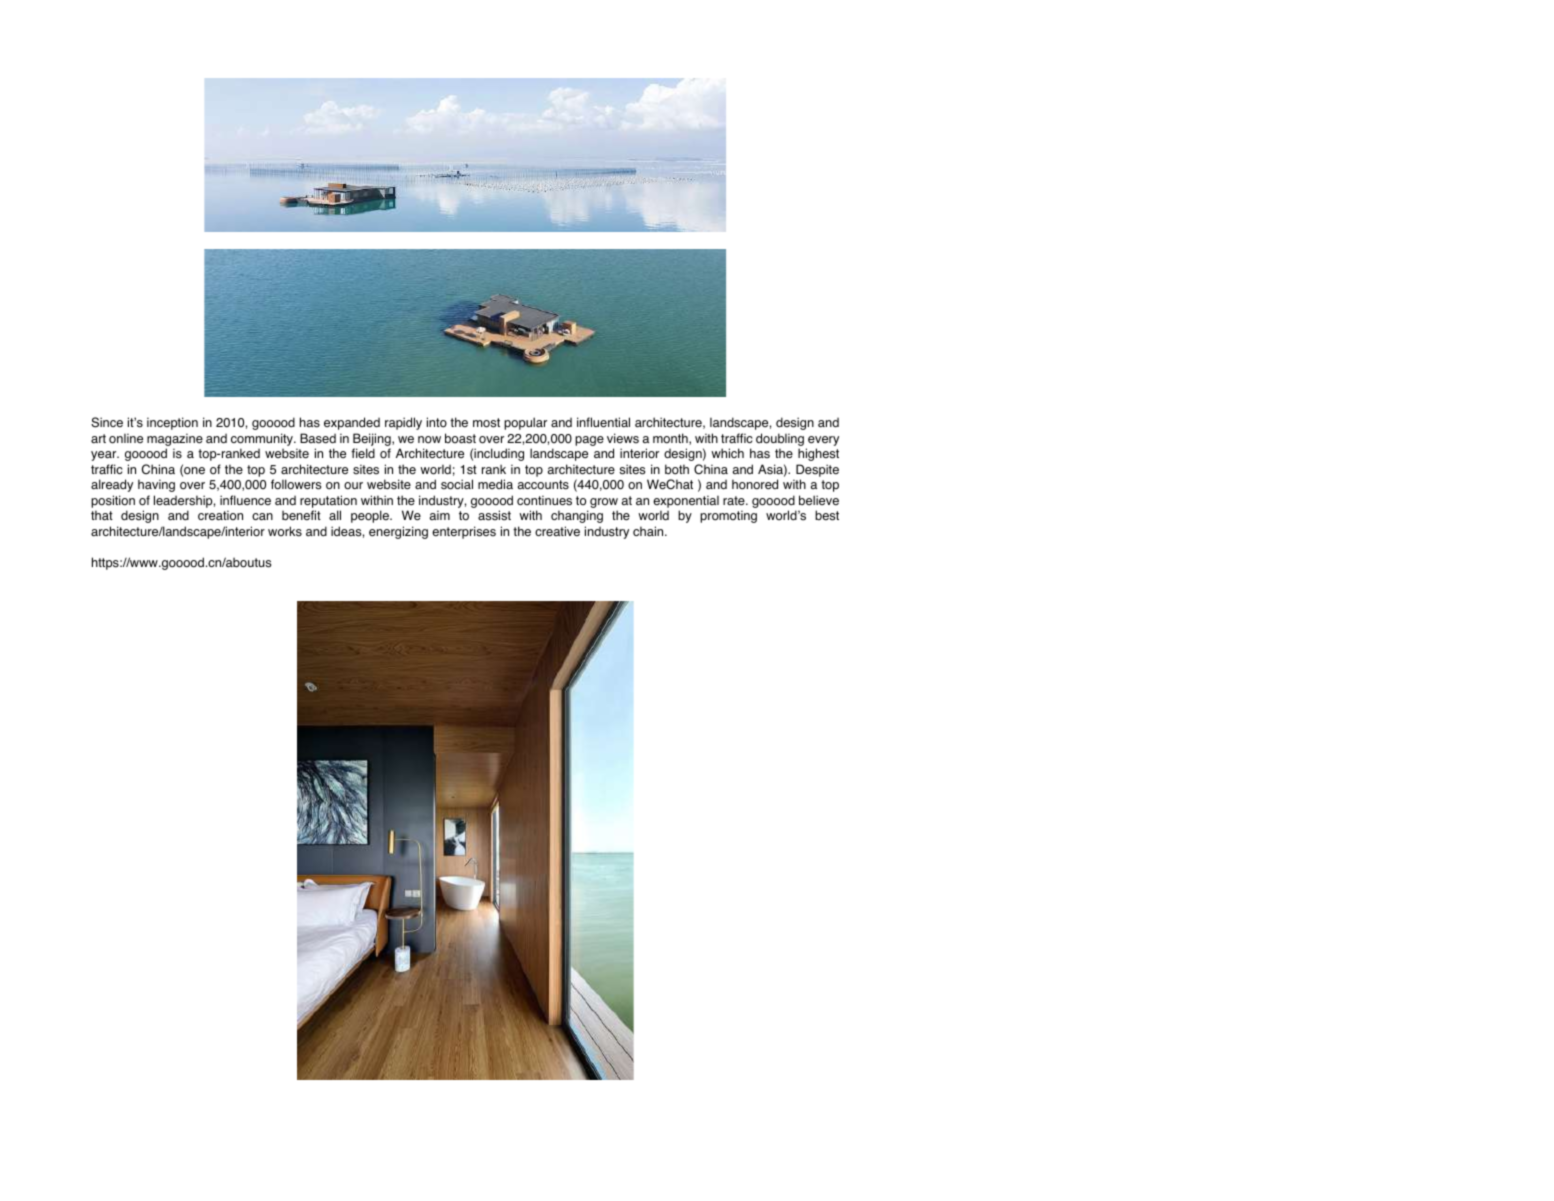 The height and width of the page is (1201, 1554). Describe the element at coordinates (603, 422) in the page. I see `influential` at that location.
